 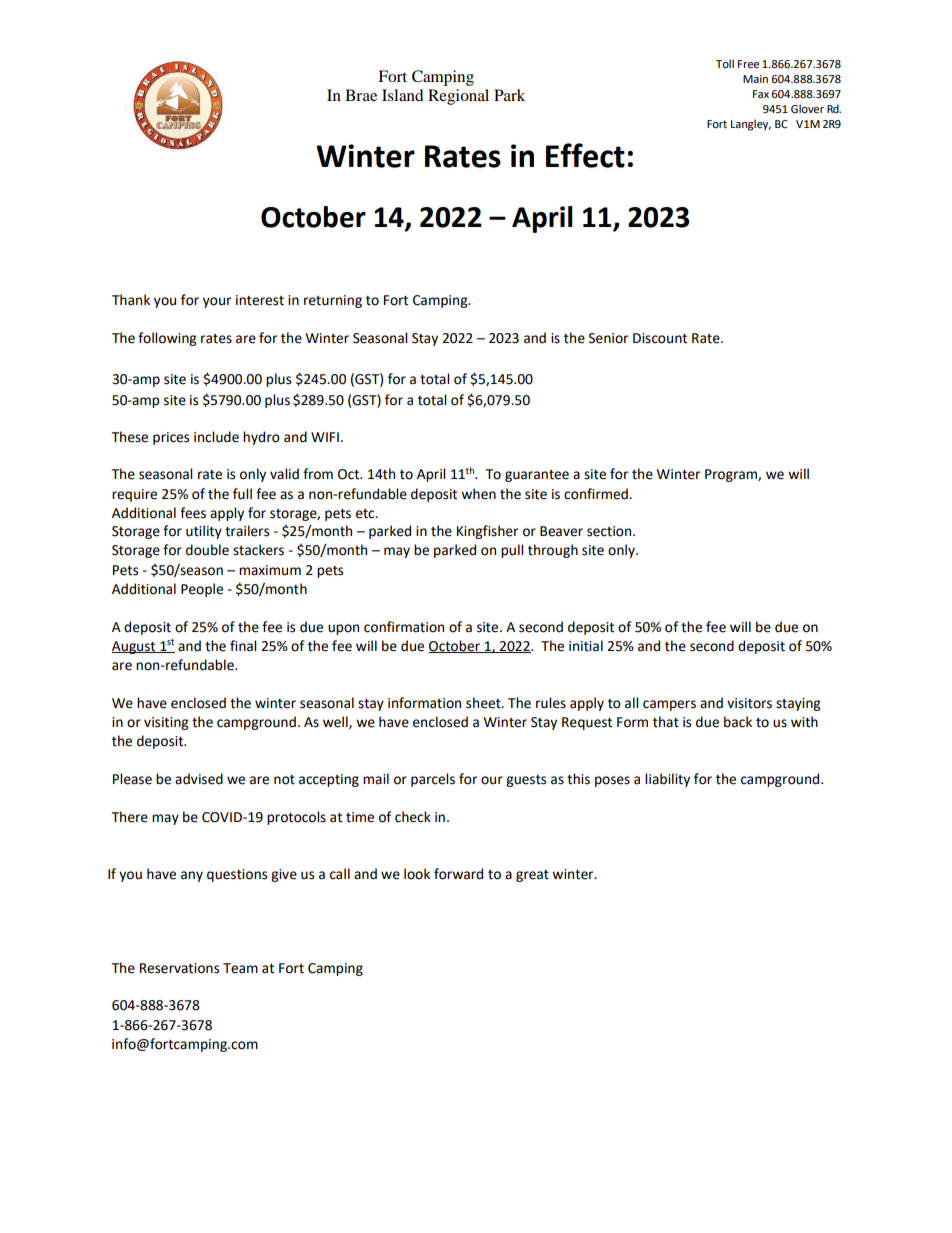 I want to click on fees, so click(x=193, y=513).
